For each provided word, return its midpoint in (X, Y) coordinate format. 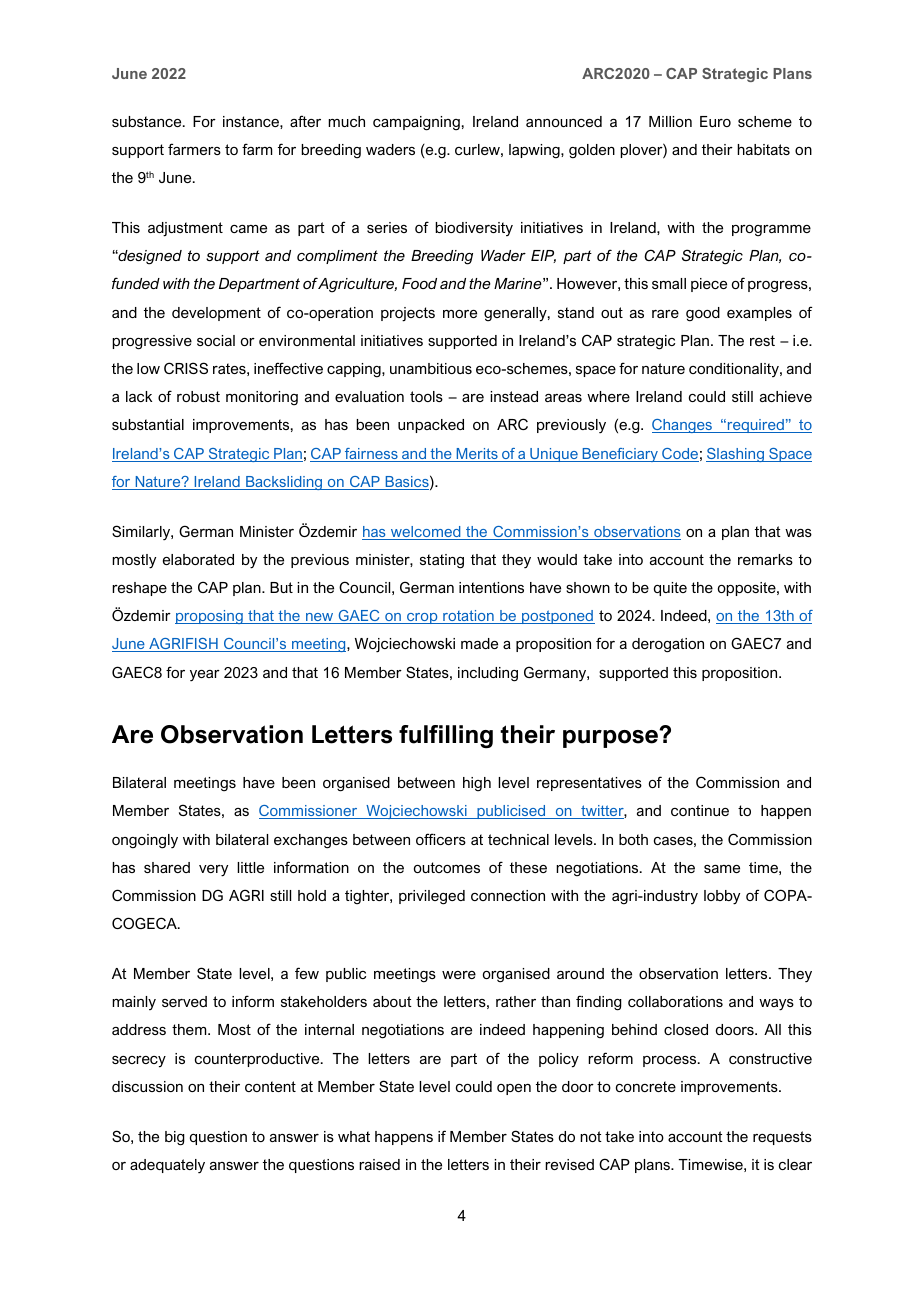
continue (700, 810)
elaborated (198, 559)
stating (442, 561)
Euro (715, 121)
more (460, 314)
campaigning (416, 123)
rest (762, 340)
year (205, 676)
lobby (722, 897)
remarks (765, 559)
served (184, 1001)
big (175, 1138)
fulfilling (446, 736)
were (459, 975)
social (216, 340)
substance (148, 121)
